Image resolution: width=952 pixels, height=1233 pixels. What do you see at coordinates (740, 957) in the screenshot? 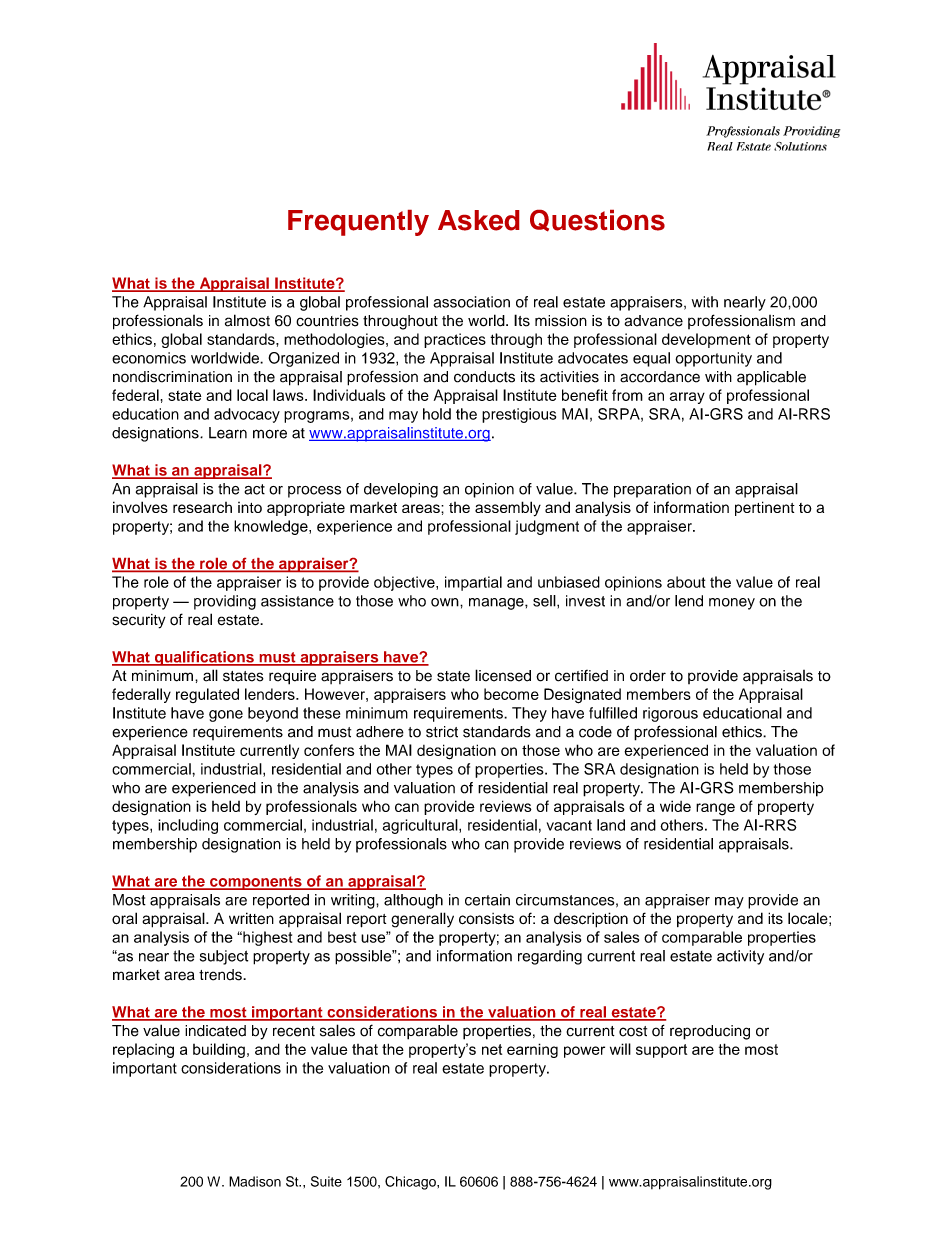
I see `activity` at bounding box center [740, 957].
